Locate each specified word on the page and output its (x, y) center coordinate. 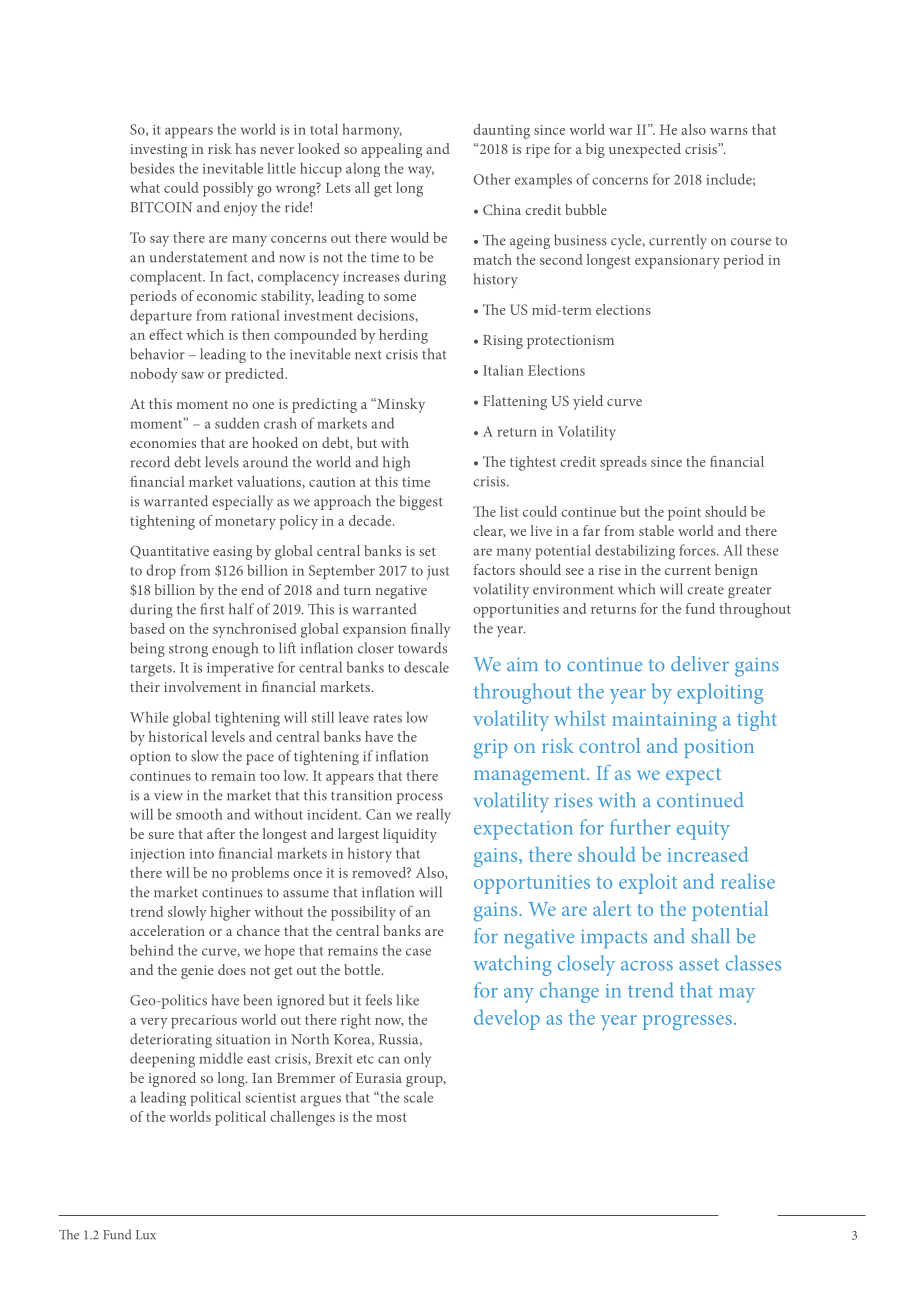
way (421, 172)
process (420, 798)
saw (192, 375)
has (245, 148)
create (705, 590)
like (408, 1000)
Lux (146, 1235)
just (438, 573)
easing (232, 553)
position (719, 748)
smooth (199, 814)
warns (729, 131)
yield (588, 402)
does (232, 969)
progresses (687, 1022)
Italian (503, 370)
